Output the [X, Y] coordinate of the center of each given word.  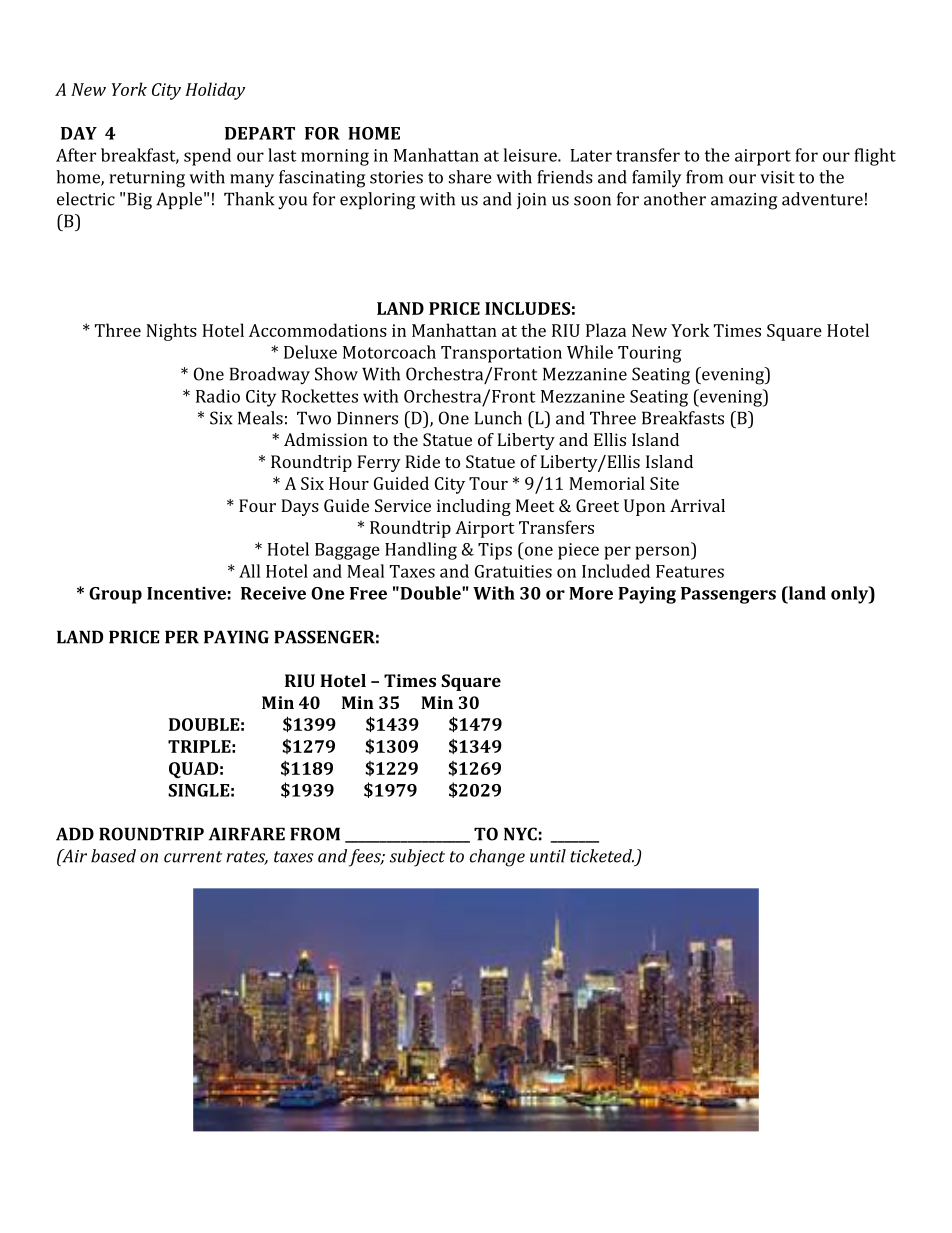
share [470, 177]
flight [875, 157]
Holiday [215, 91]
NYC [520, 834]
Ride [422, 461]
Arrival [697, 505]
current [193, 857]
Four [257, 505]
